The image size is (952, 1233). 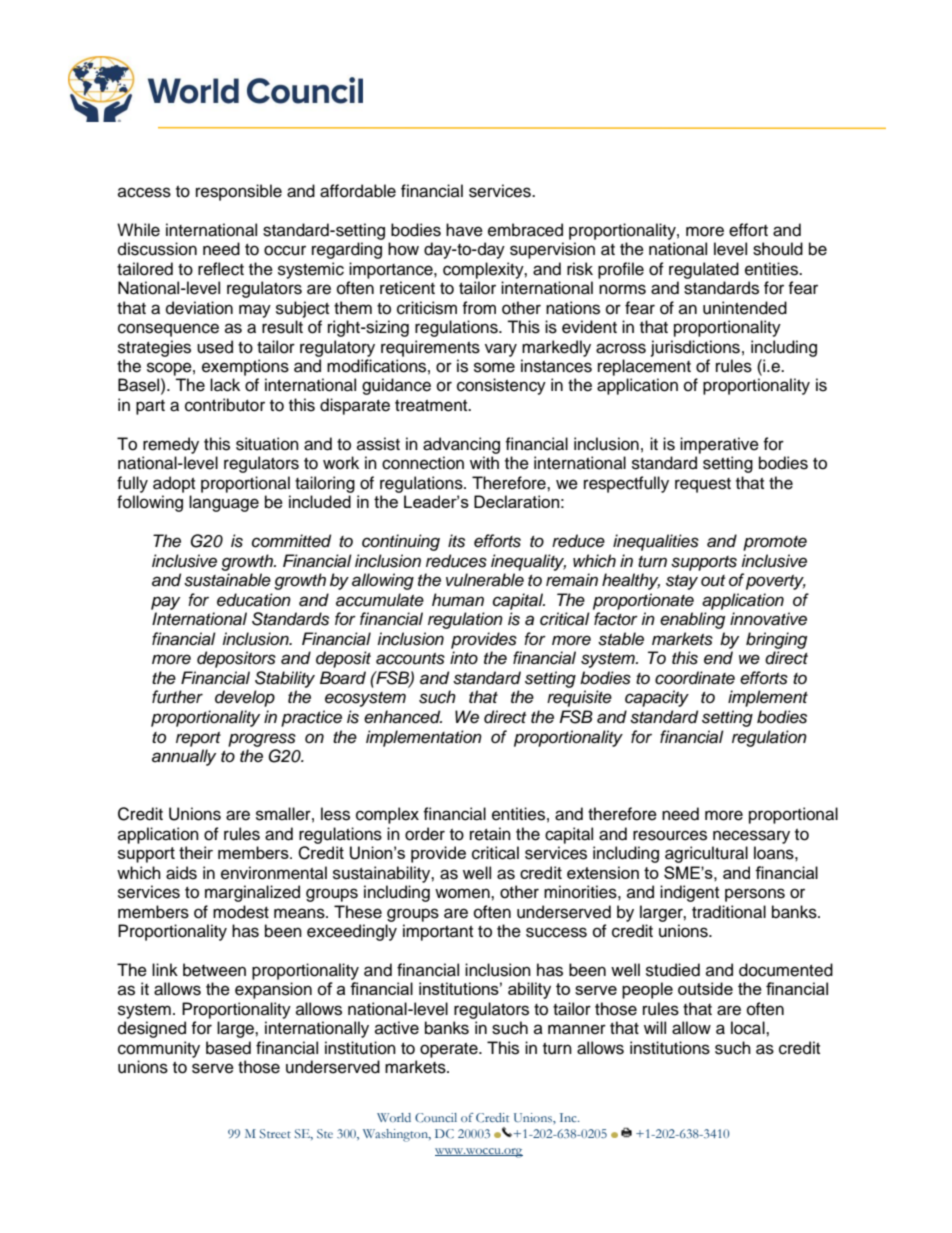 What do you see at coordinates (464, 657) in the document?
I see `into` at bounding box center [464, 657].
